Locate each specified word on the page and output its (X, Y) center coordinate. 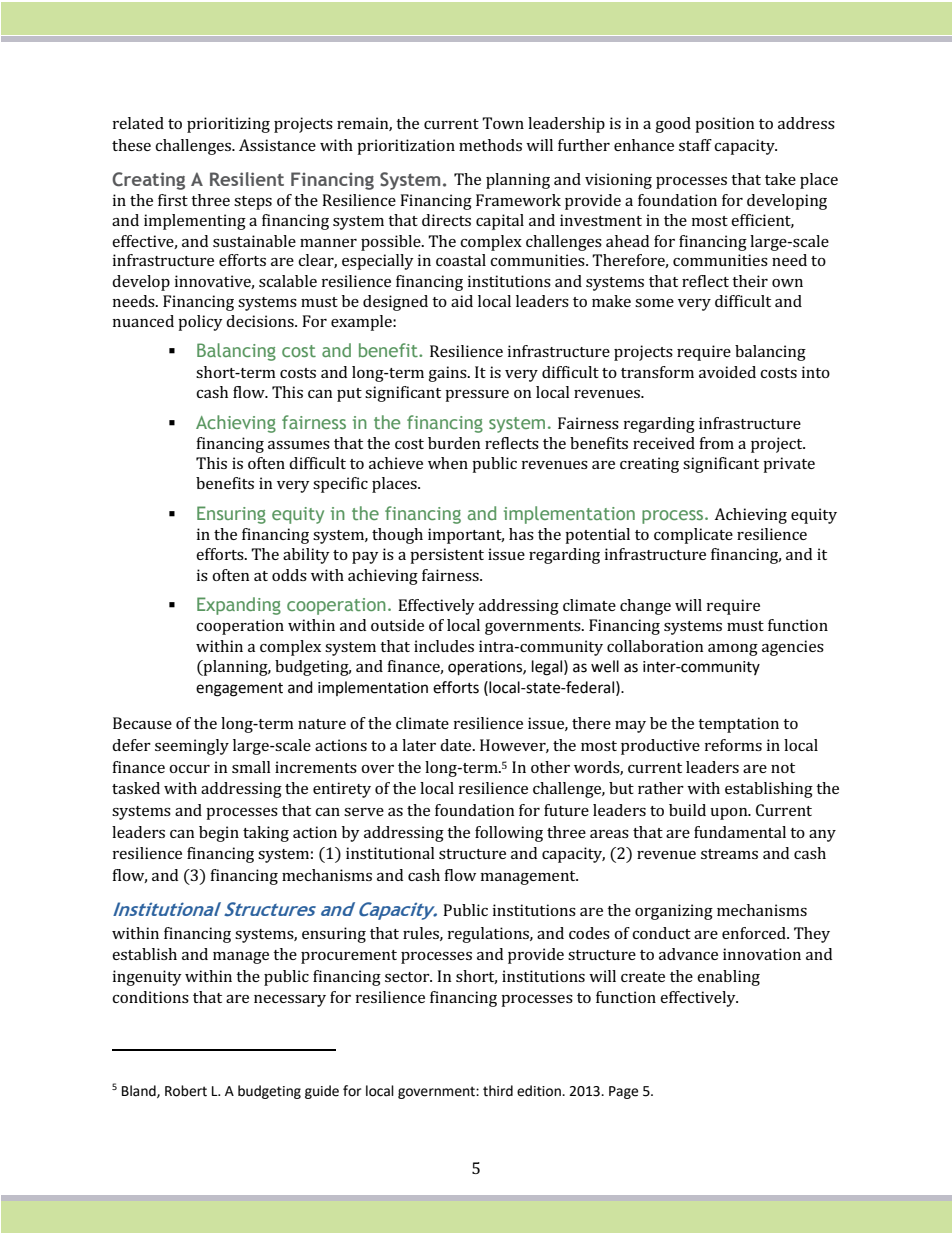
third (498, 1091)
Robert (186, 1091)
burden (454, 443)
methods (490, 145)
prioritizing (228, 125)
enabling (728, 978)
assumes (299, 445)
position (725, 125)
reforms (733, 745)
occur (189, 769)
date (457, 745)
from (716, 443)
